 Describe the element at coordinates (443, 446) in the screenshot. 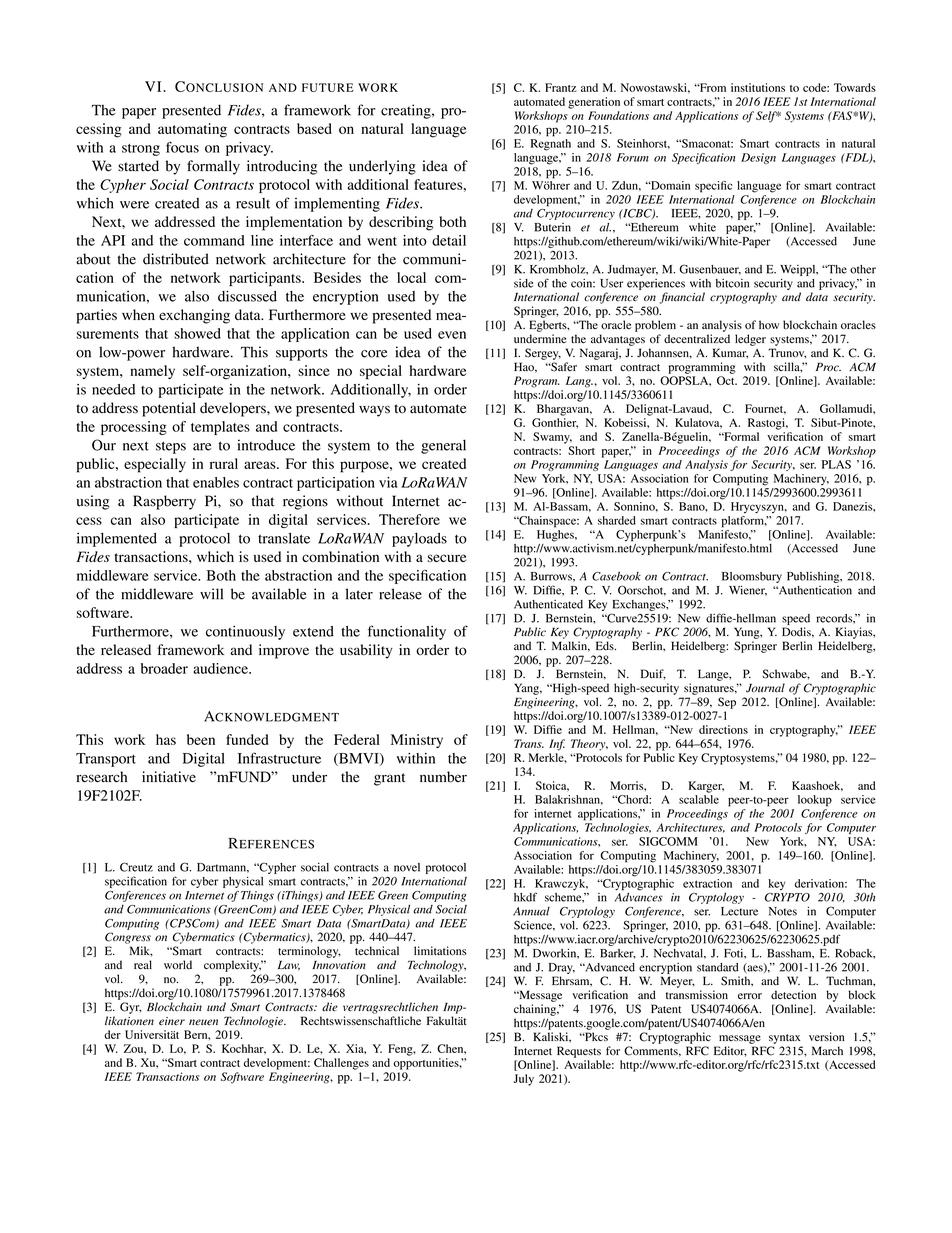

I see `general` at that location.
